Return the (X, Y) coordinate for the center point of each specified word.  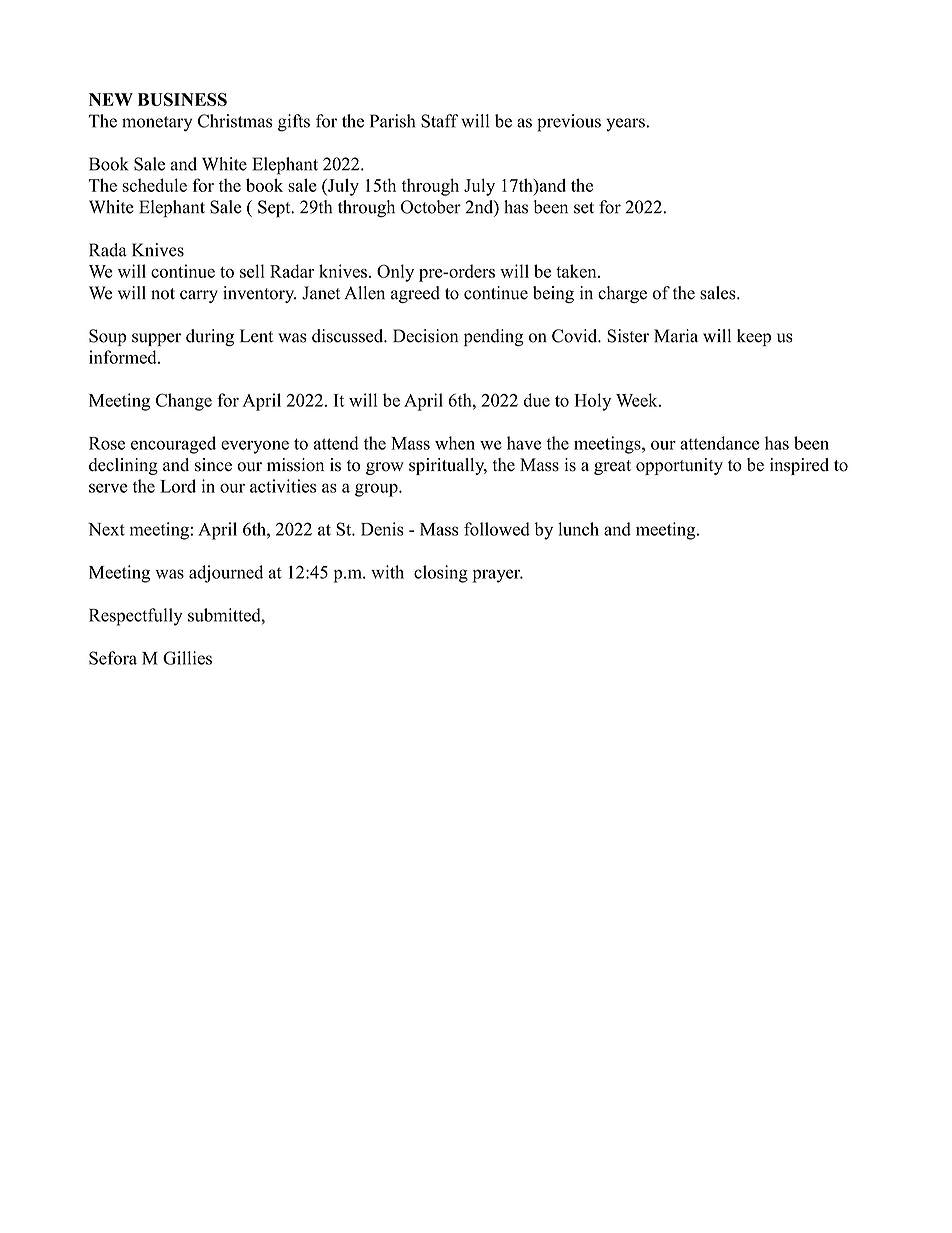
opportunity (679, 466)
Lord (178, 486)
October (431, 207)
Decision (425, 336)
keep (754, 337)
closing (441, 574)
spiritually (448, 466)
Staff (440, 121)
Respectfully (136, 617)
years (626, 124)
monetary (157, 123)
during (210, 337)
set (584, 208)
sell (252, 271)
